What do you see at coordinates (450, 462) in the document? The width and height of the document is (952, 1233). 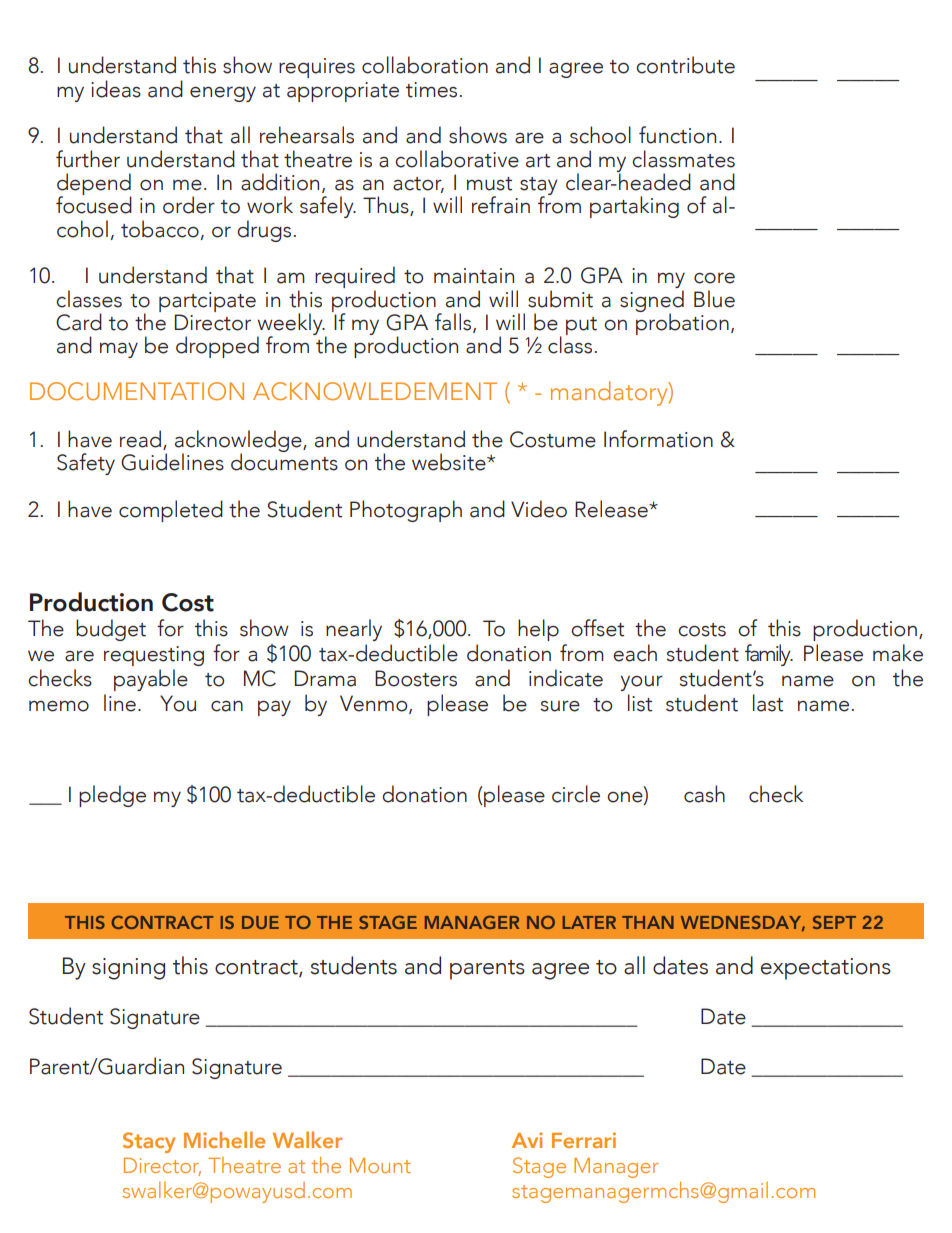 I see `website` at bounding box center [450, 462].
